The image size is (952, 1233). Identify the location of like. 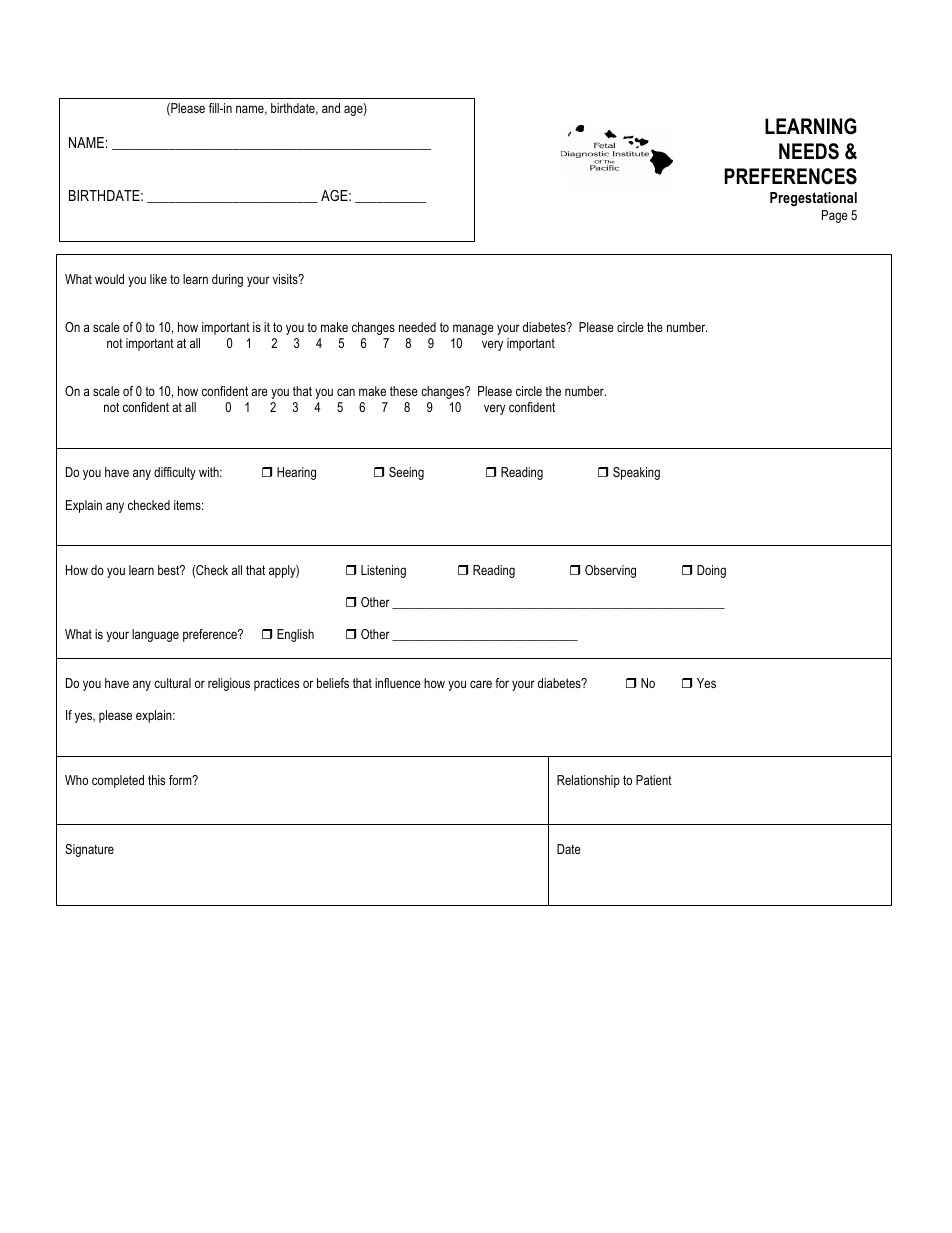
(158, 279).
